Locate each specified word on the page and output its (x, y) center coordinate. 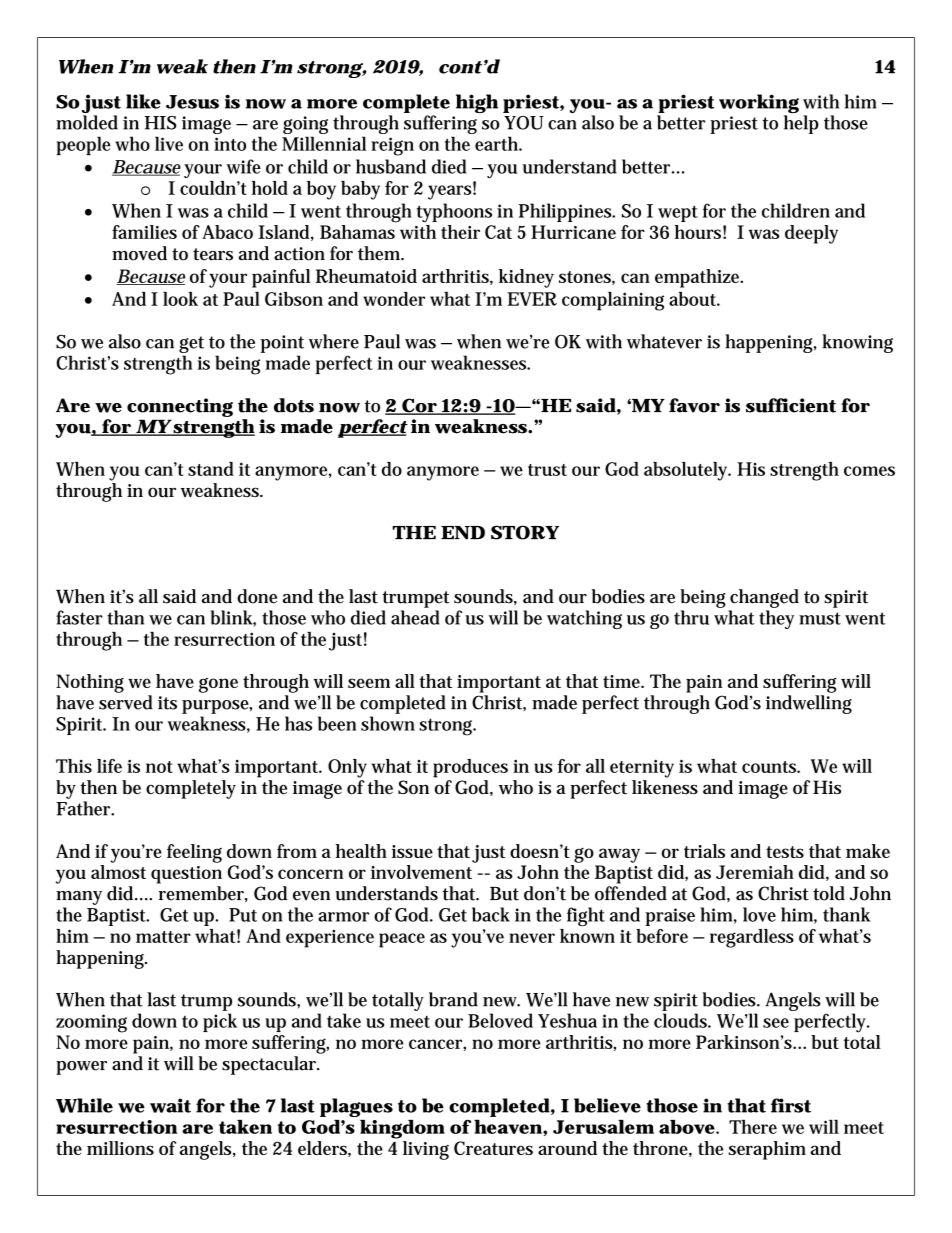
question (186, 875)
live (169, 143)
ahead (415, 617)
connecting (180, 407)
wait (170, 1105)
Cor (419, 406)
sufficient (791, 405)
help (801, 124)
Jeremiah (755, 872)
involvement (421, 872)
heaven (508, 1126)
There (753, 1127)
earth (498, 143)
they (776, 619)
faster (79, 617)
